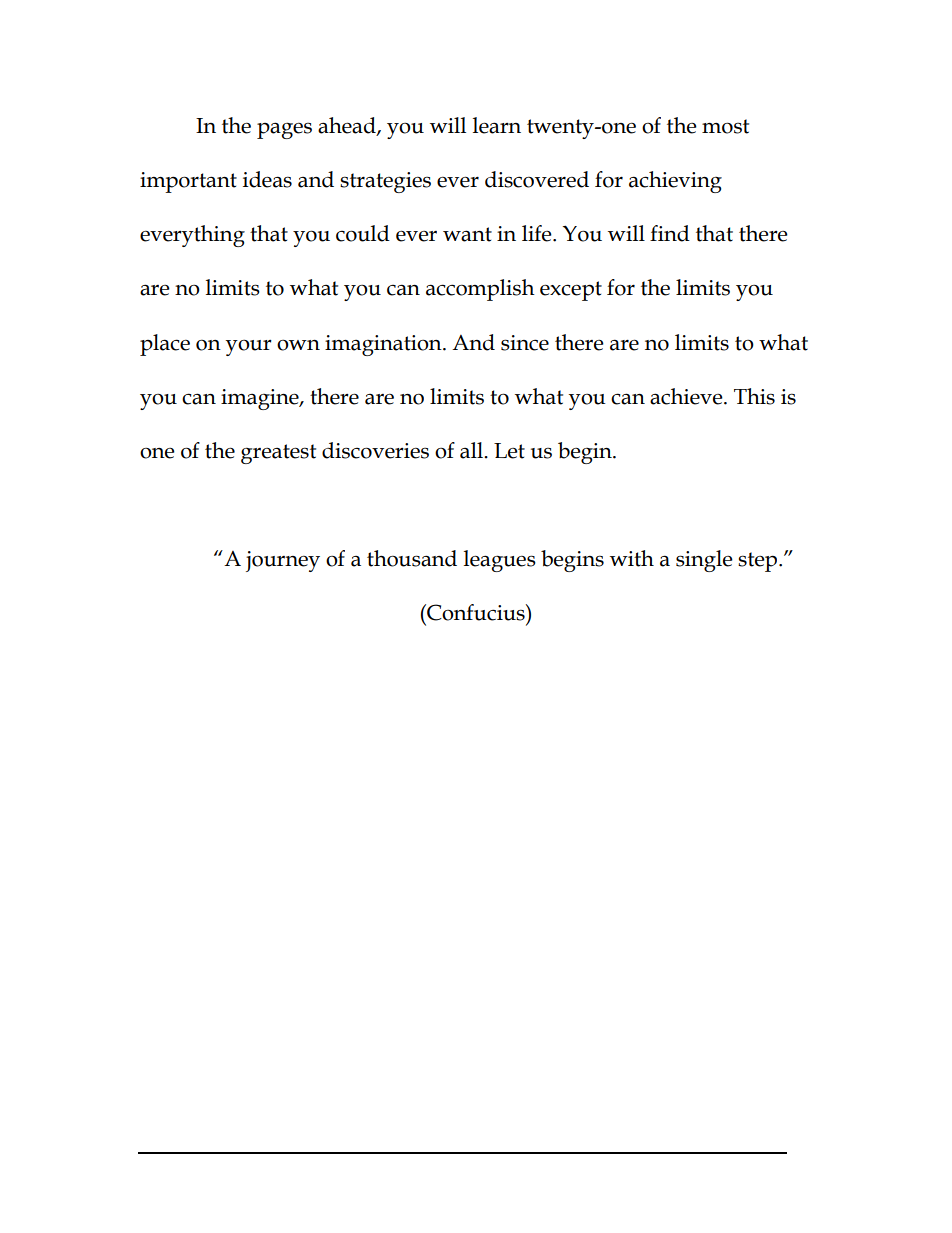  Describe the element at coordinates (278, 454) in the document. I see `greatest` at that location.
